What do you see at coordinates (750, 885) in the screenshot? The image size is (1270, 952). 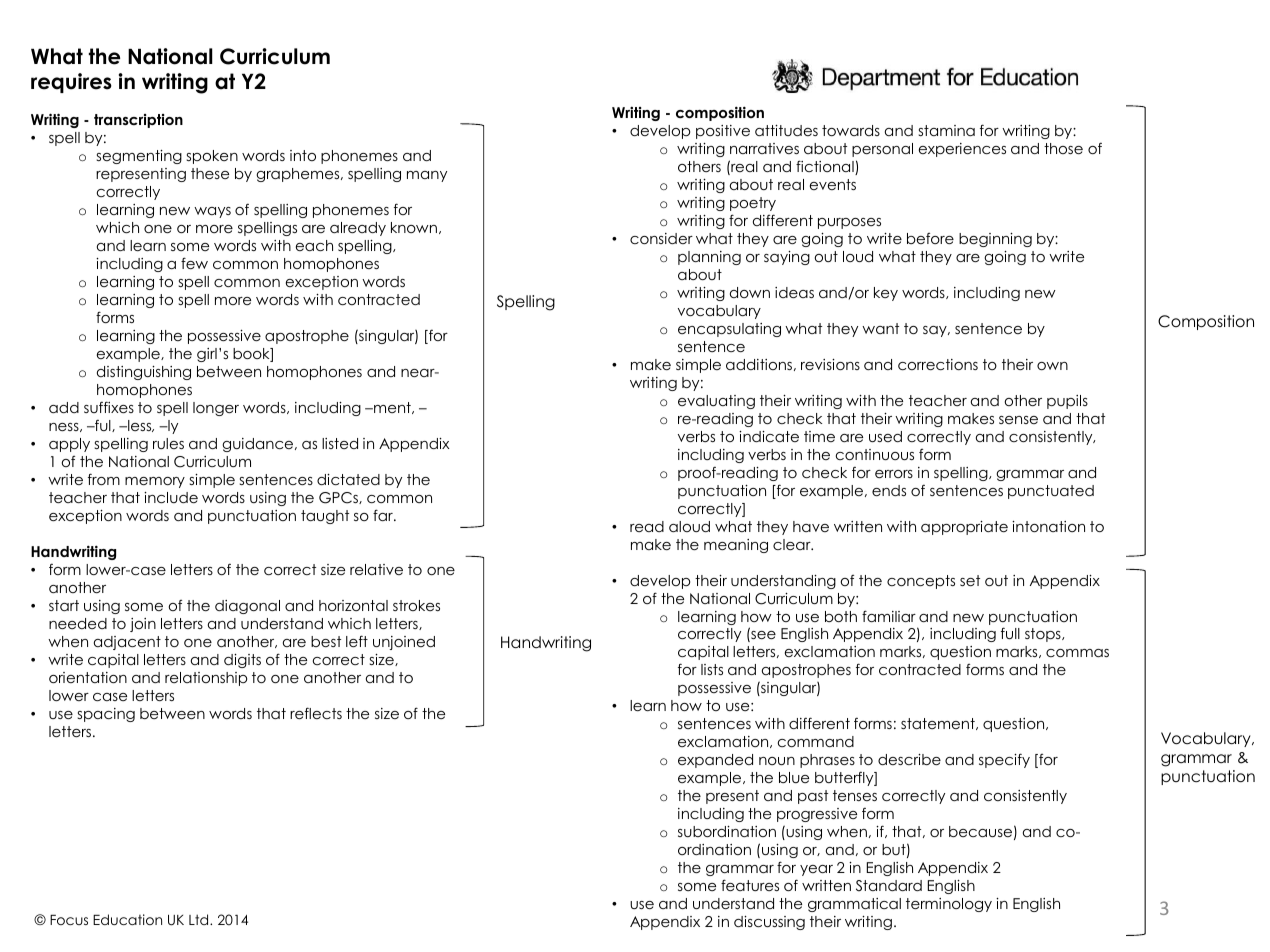 I see `features` at bounding box center [750, 885].
